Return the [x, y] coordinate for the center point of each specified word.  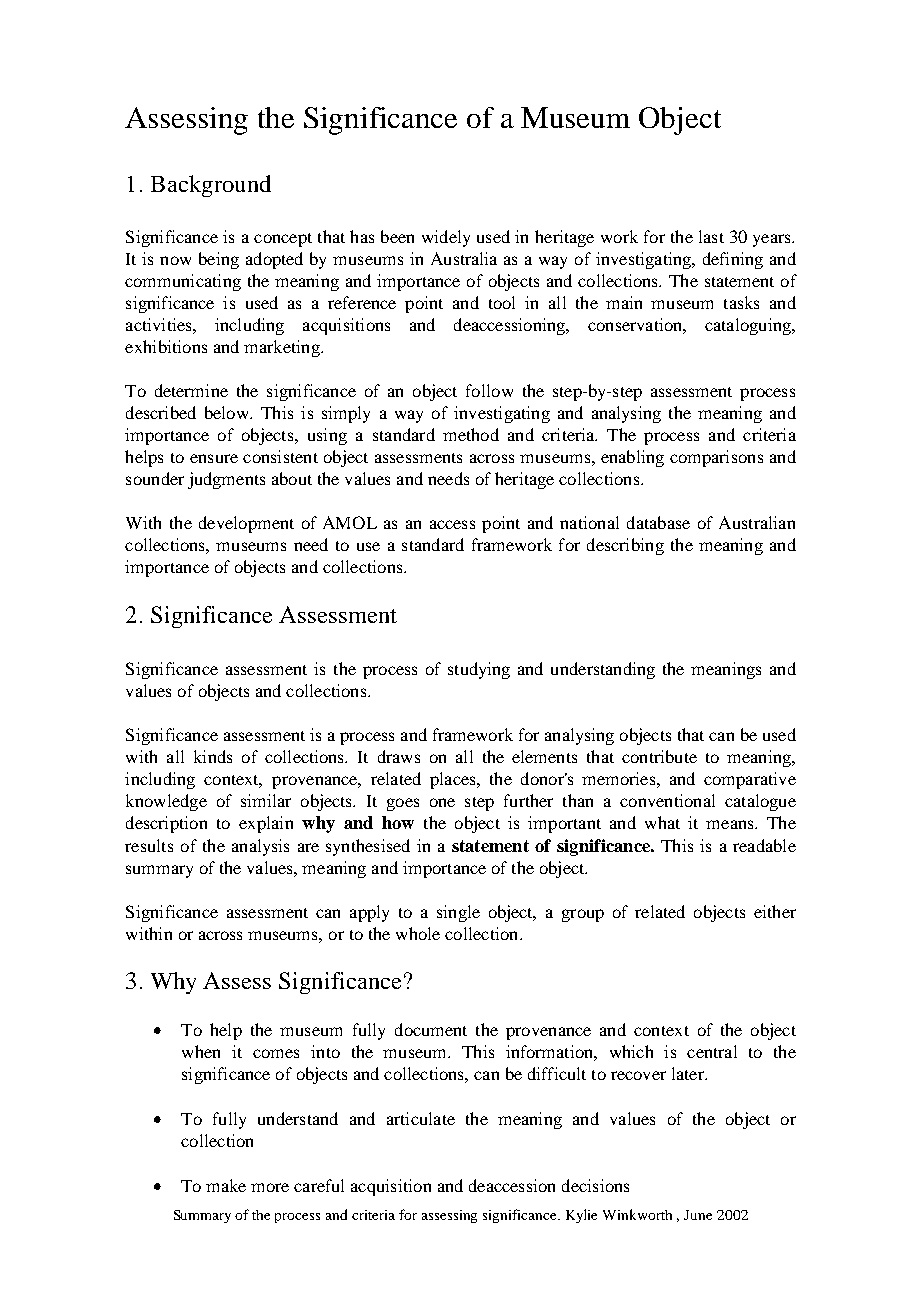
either [775, 911]
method [471, 434]
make [226, 1185]
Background [211, 186]
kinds [213, 756]
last [711, 236]
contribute [659, 756]
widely [446, 238]
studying [479, 670]
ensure [214, 458]
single [458, 913]
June [698, 1215]
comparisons [716, 458]
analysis [260, 847]
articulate [421, 1118]
